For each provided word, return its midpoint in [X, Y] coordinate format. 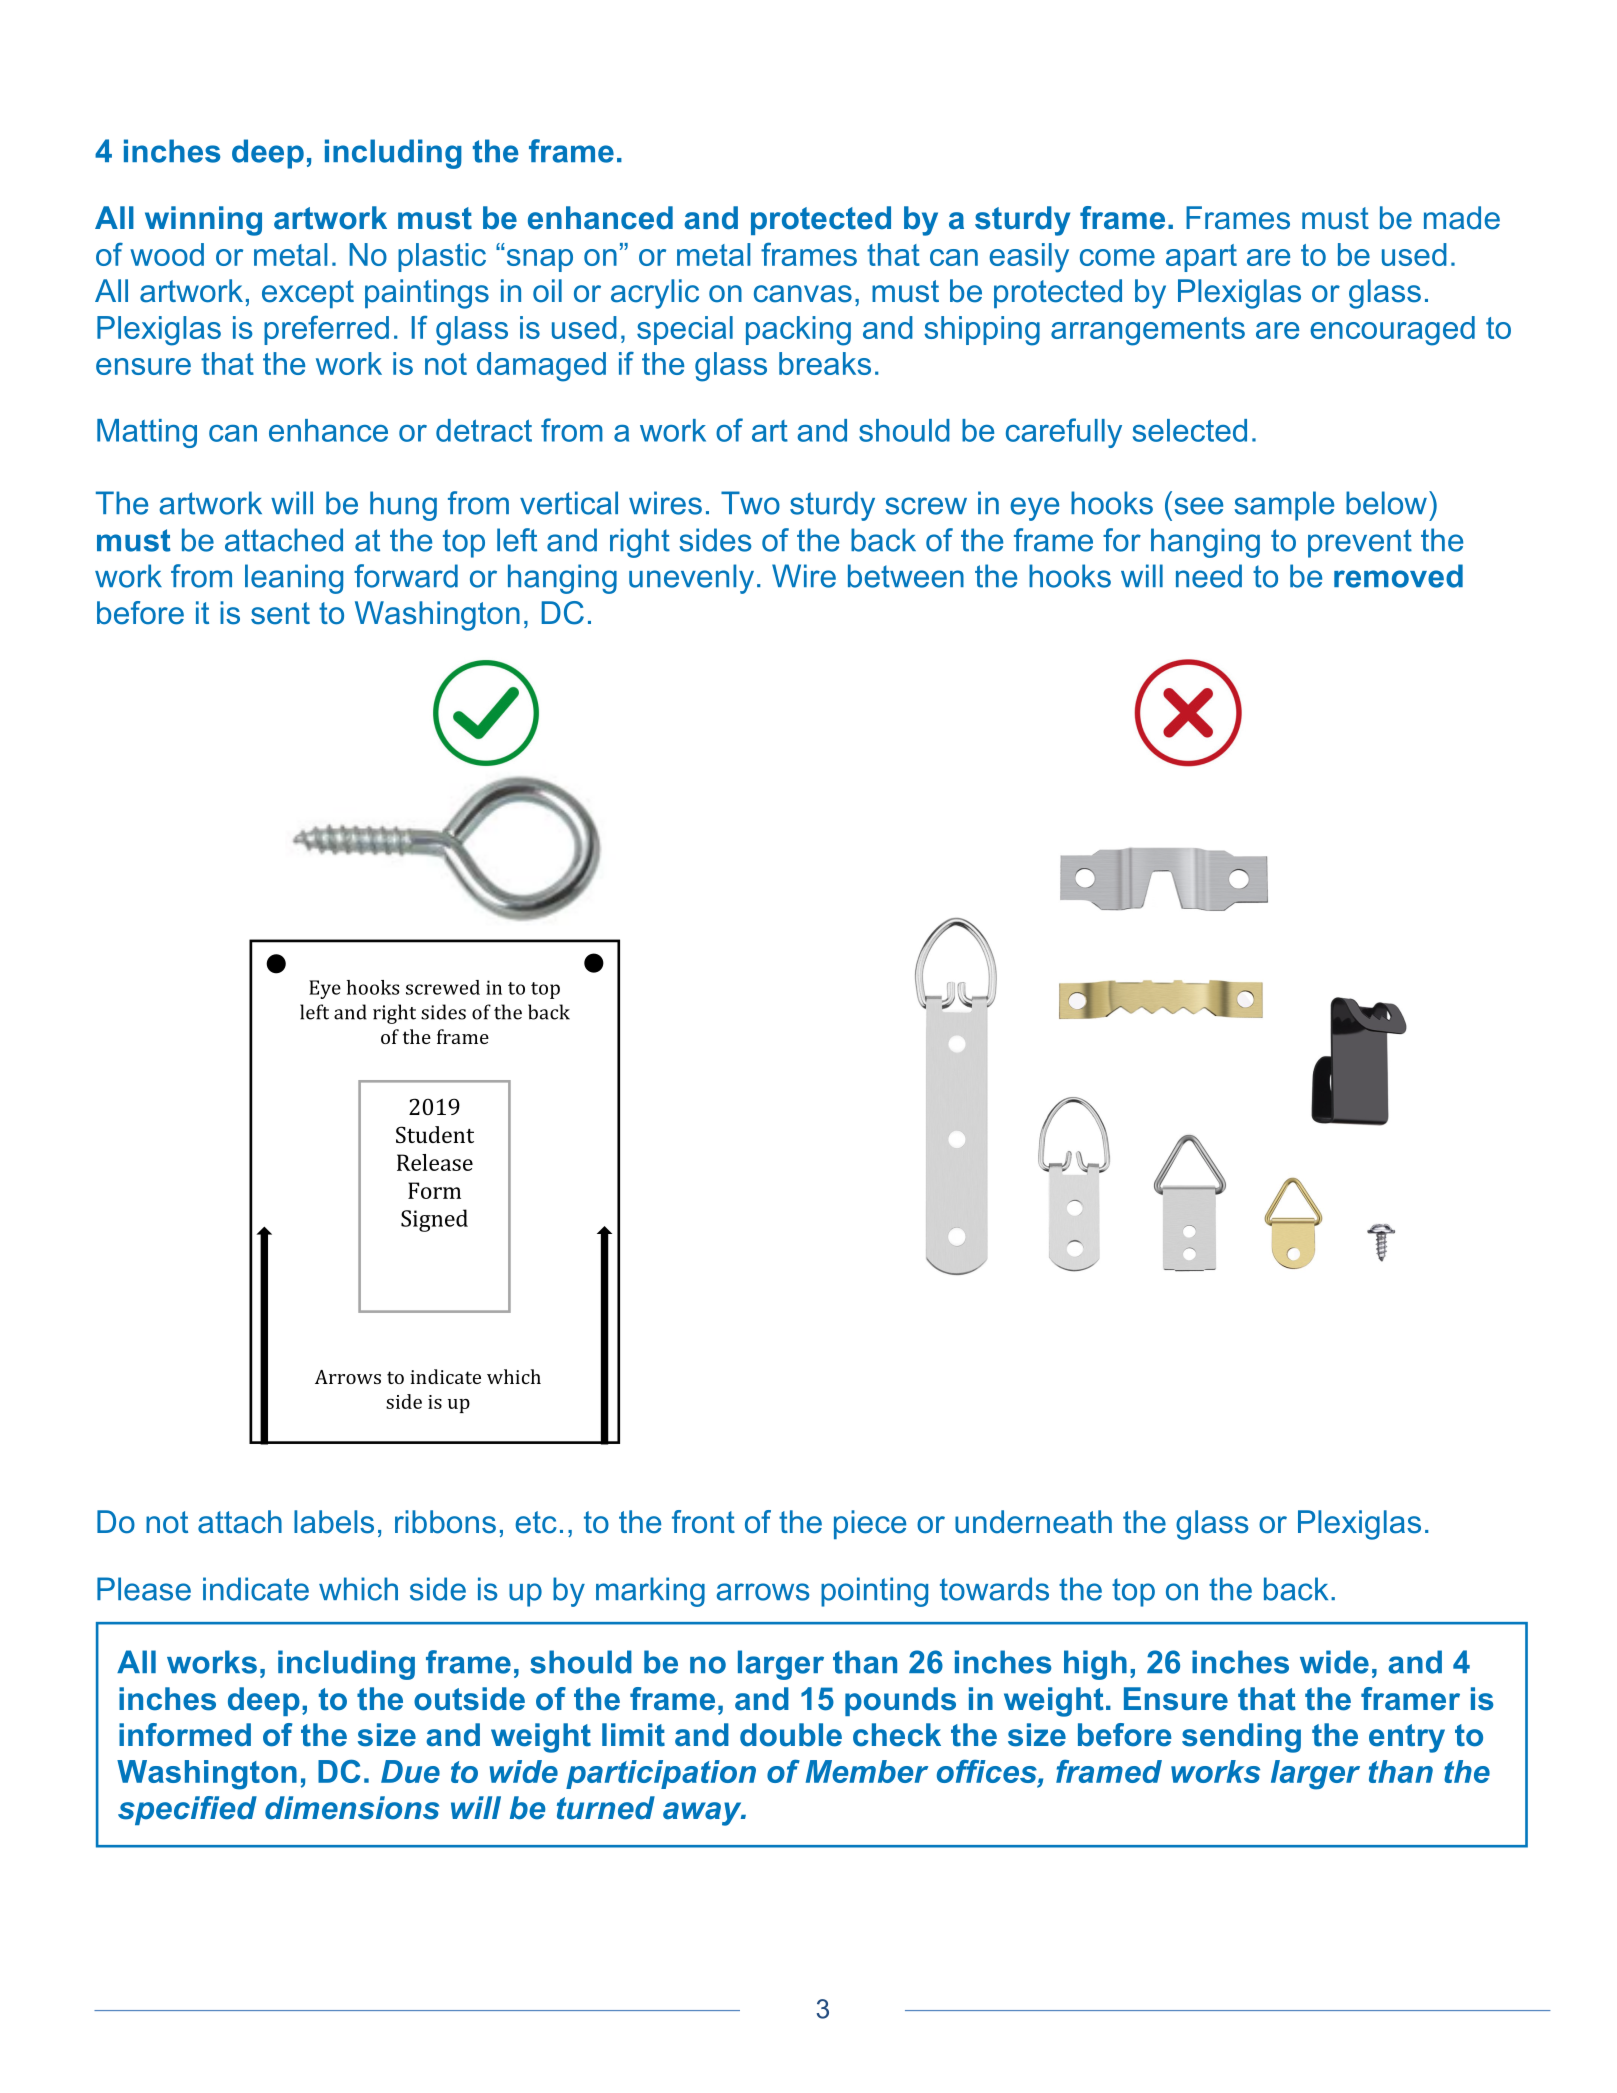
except [308, 294]
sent [280, 613]
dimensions [352, 1808]
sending [1241, 1738]
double [791, 1735]
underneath [1033, 1522]
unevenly [691, 579]
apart [1201, 258]
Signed [434, 1220]
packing [798, 331]
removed [1398, 576]
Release [435, 1162]
